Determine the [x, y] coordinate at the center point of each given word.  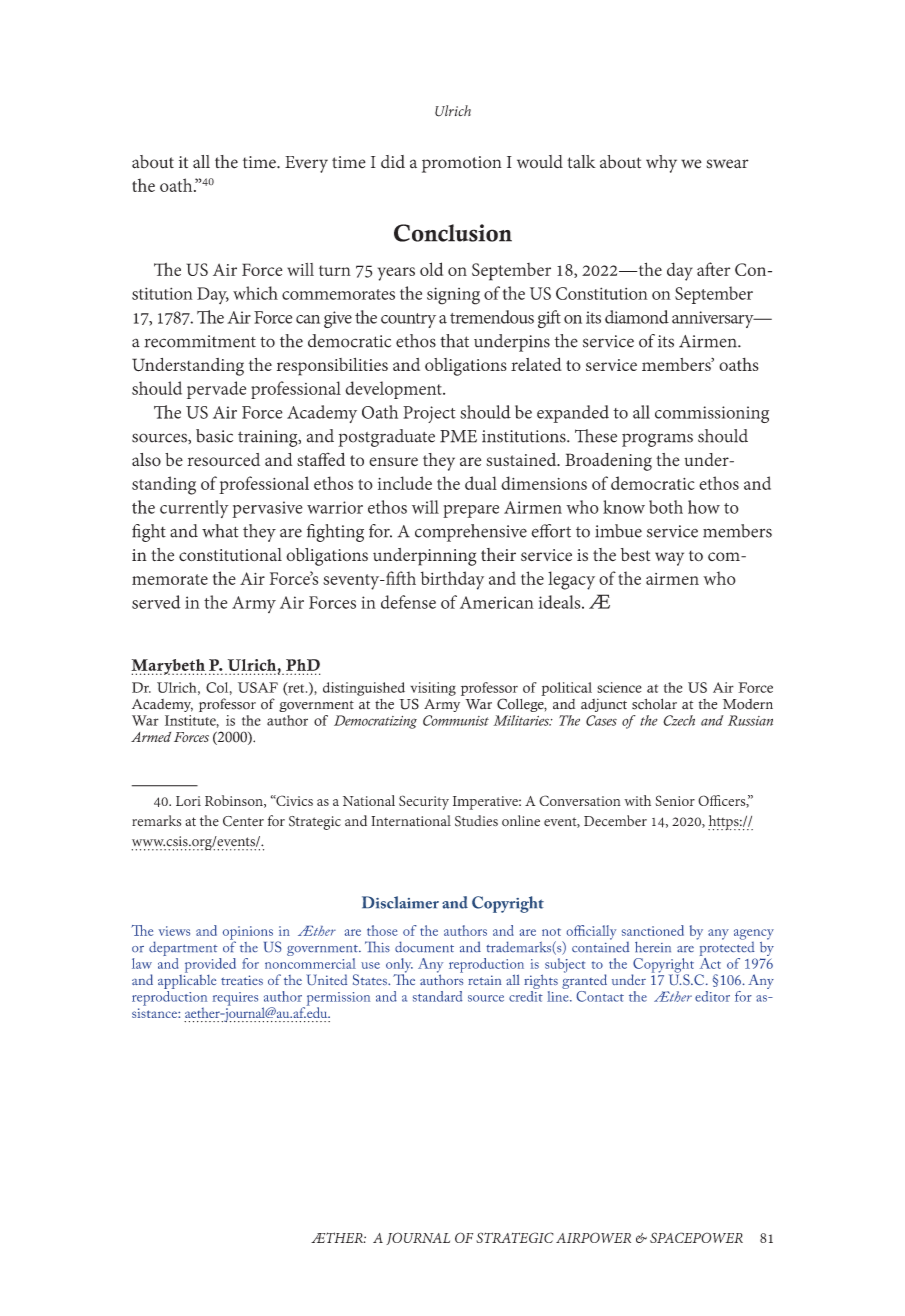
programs [657, 440]
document [424, 946]
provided [210, 965]
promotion [462, 164]
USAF [258, 687]
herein [653, 947]
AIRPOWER [593, 1237]
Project [429, 414]
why [661, 164]
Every [306, 164]
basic [214, 436]
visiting [433, 689]
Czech [679, 720]
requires [235, 999]
